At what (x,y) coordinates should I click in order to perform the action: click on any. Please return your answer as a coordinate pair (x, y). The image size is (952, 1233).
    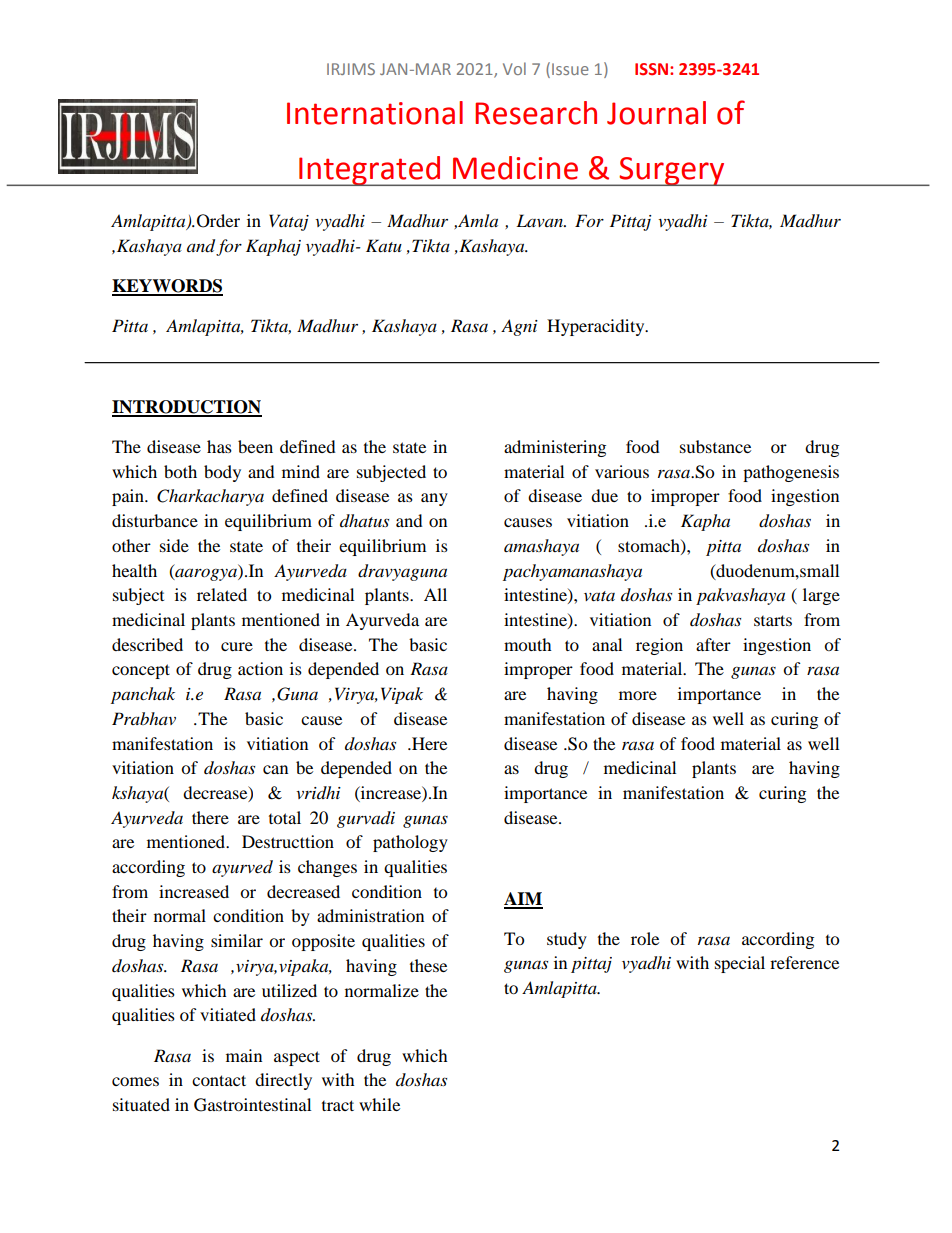
    Looking at the image, I should click on (434, 499).
